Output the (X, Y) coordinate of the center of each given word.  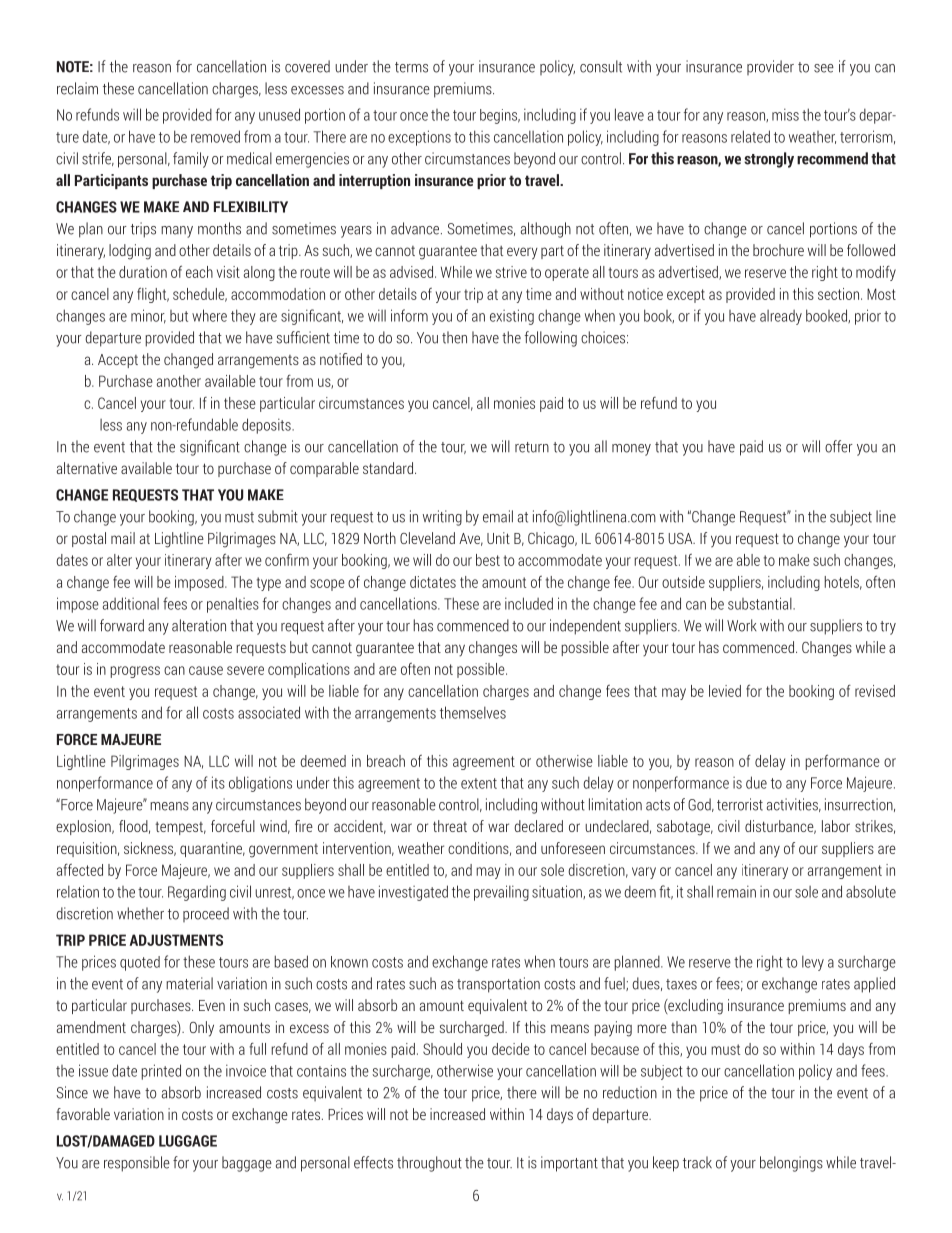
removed (215, 136)
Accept (118, 361)
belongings (791, 1164)
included (529, 603)
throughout (429, 1164)
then (454, 337)
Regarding (197, 893)
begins (500, 116)
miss (785, 114)
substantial (761, 603)
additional (131, 603)
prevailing (501, 893)
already (781, 317)
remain (736, 891)
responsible (137, 1164)
